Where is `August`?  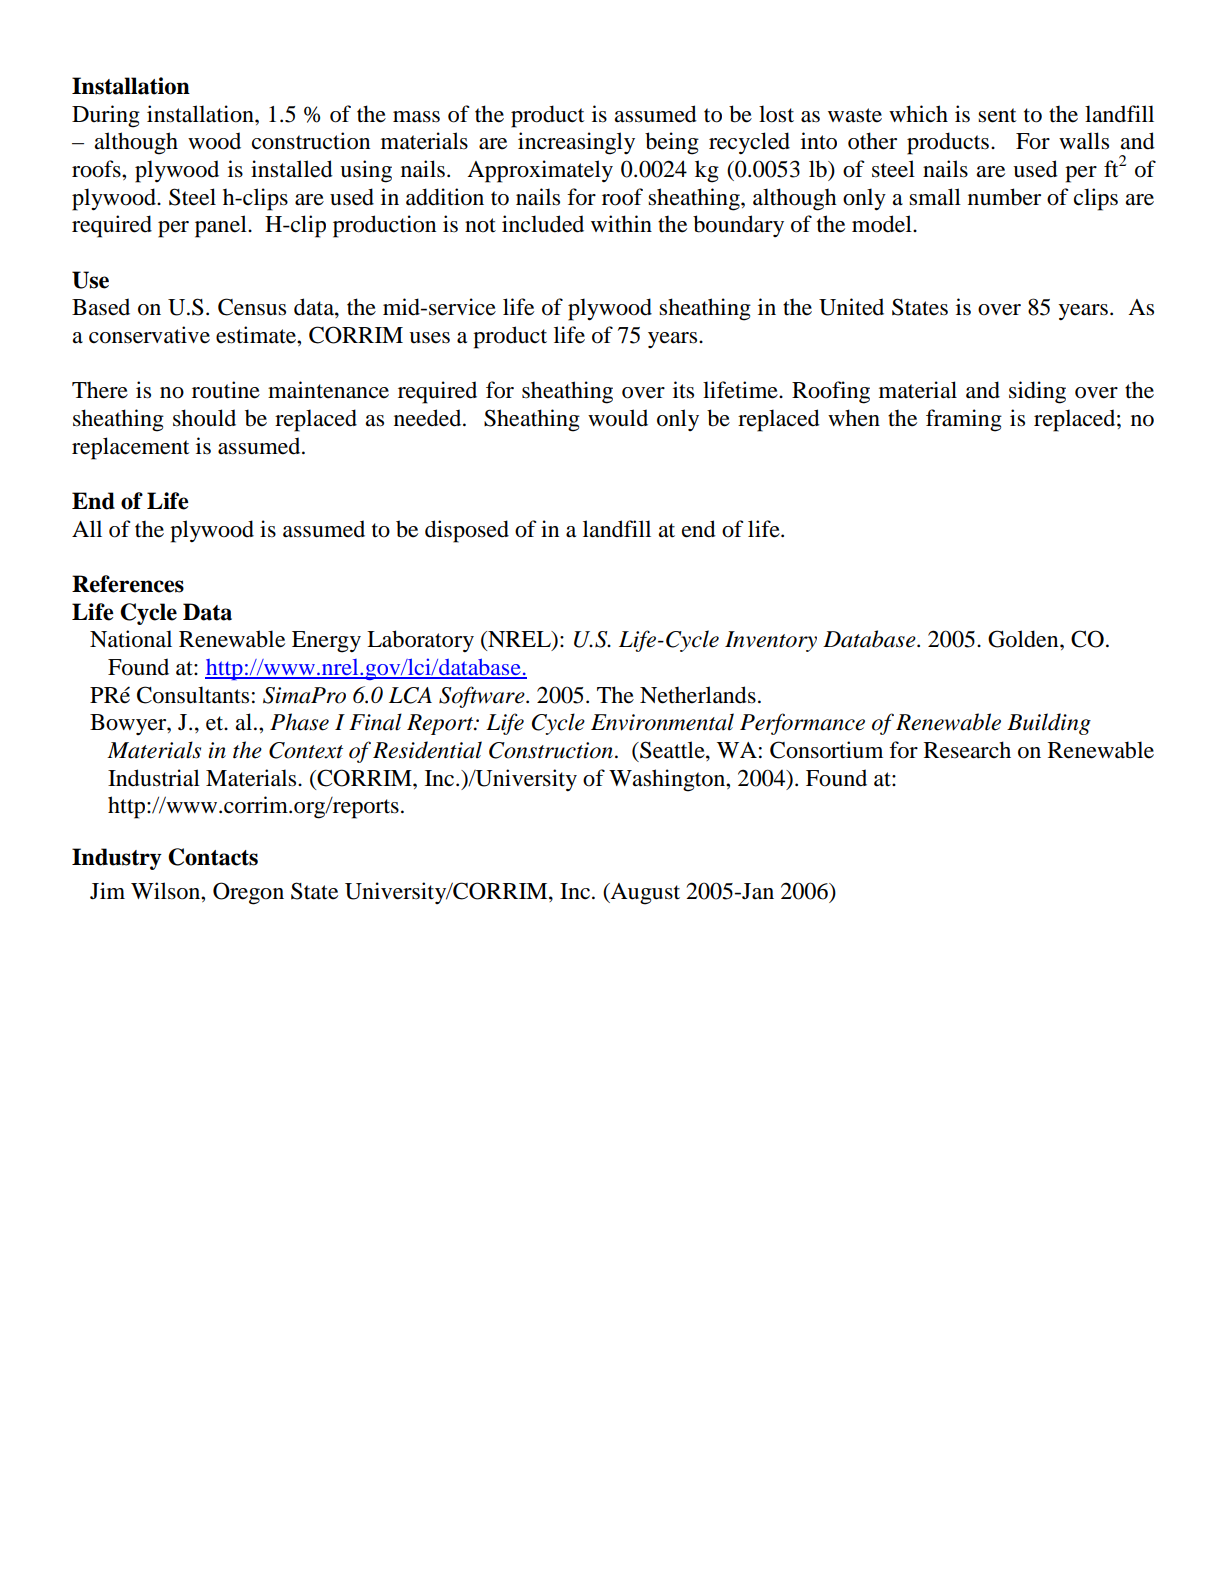 August is located at coordinates (644, 894).
